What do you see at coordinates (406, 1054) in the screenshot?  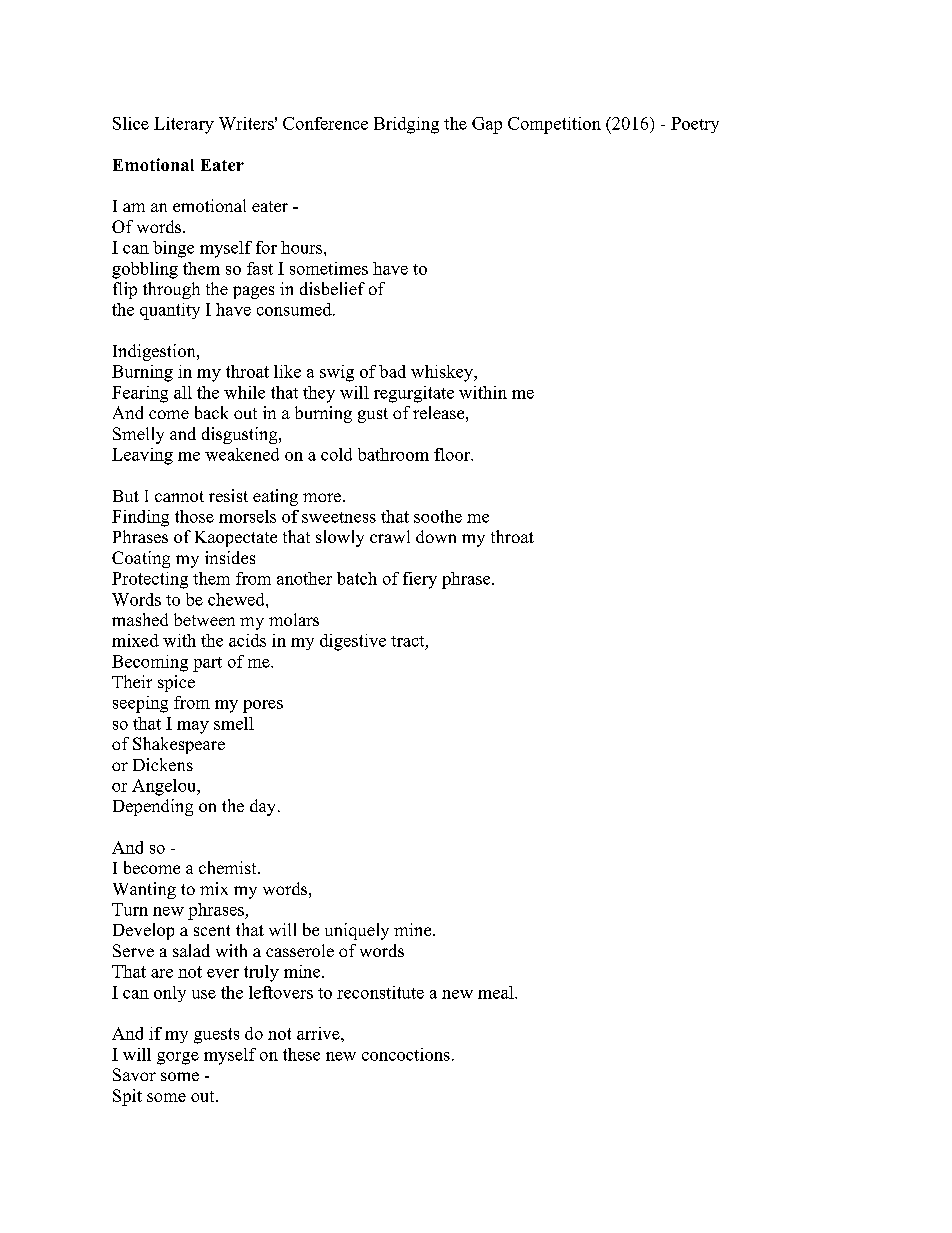 I see `concoctions` at bounding box center [406, 1054].
